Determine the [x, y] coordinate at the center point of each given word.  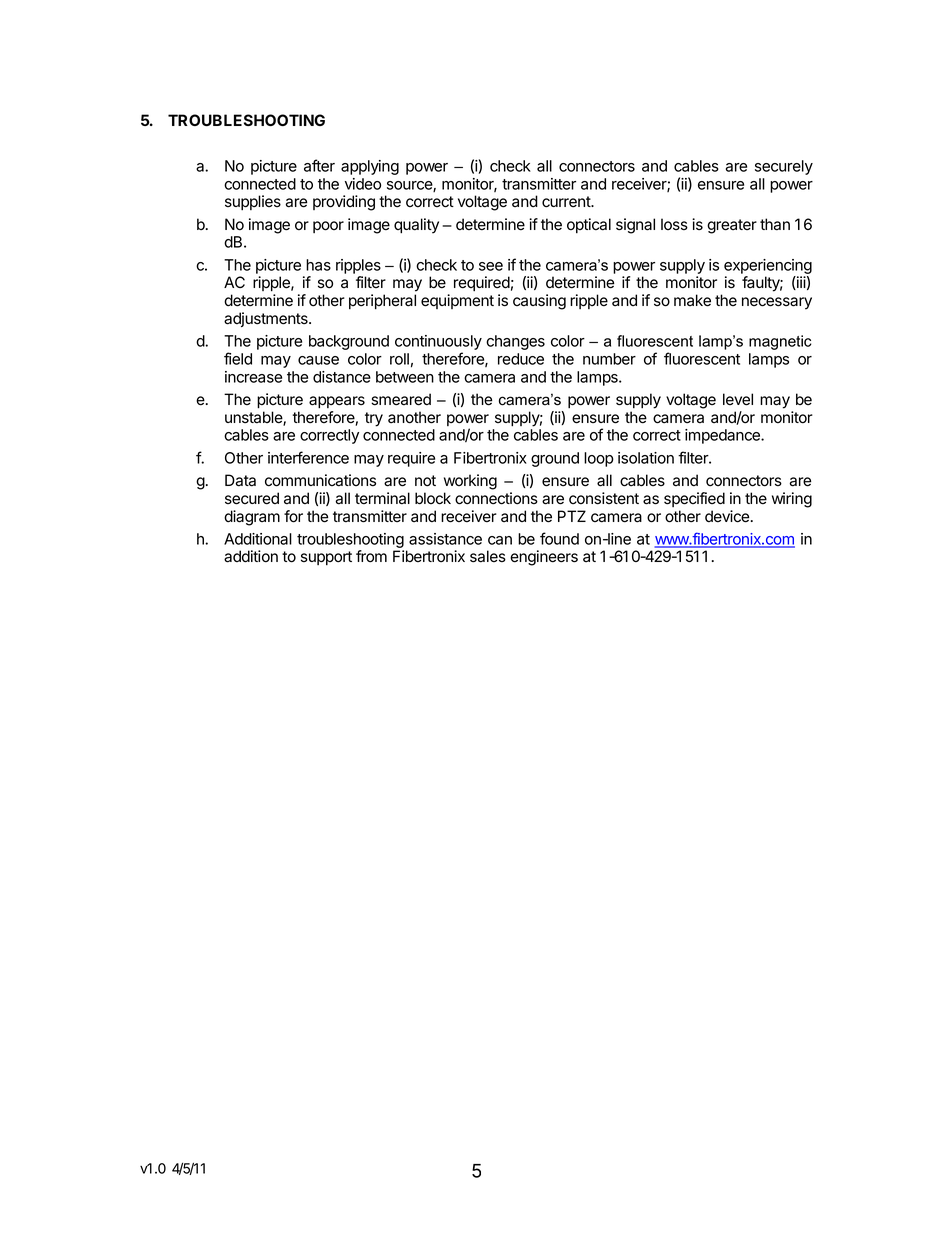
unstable [254, 418]
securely [784, 167]
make [692, 300]
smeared [401, 399]
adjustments [267, 319]
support [326, 558]
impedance [723, 436]
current [567, 202]
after [319, 165]
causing [539, 302]
